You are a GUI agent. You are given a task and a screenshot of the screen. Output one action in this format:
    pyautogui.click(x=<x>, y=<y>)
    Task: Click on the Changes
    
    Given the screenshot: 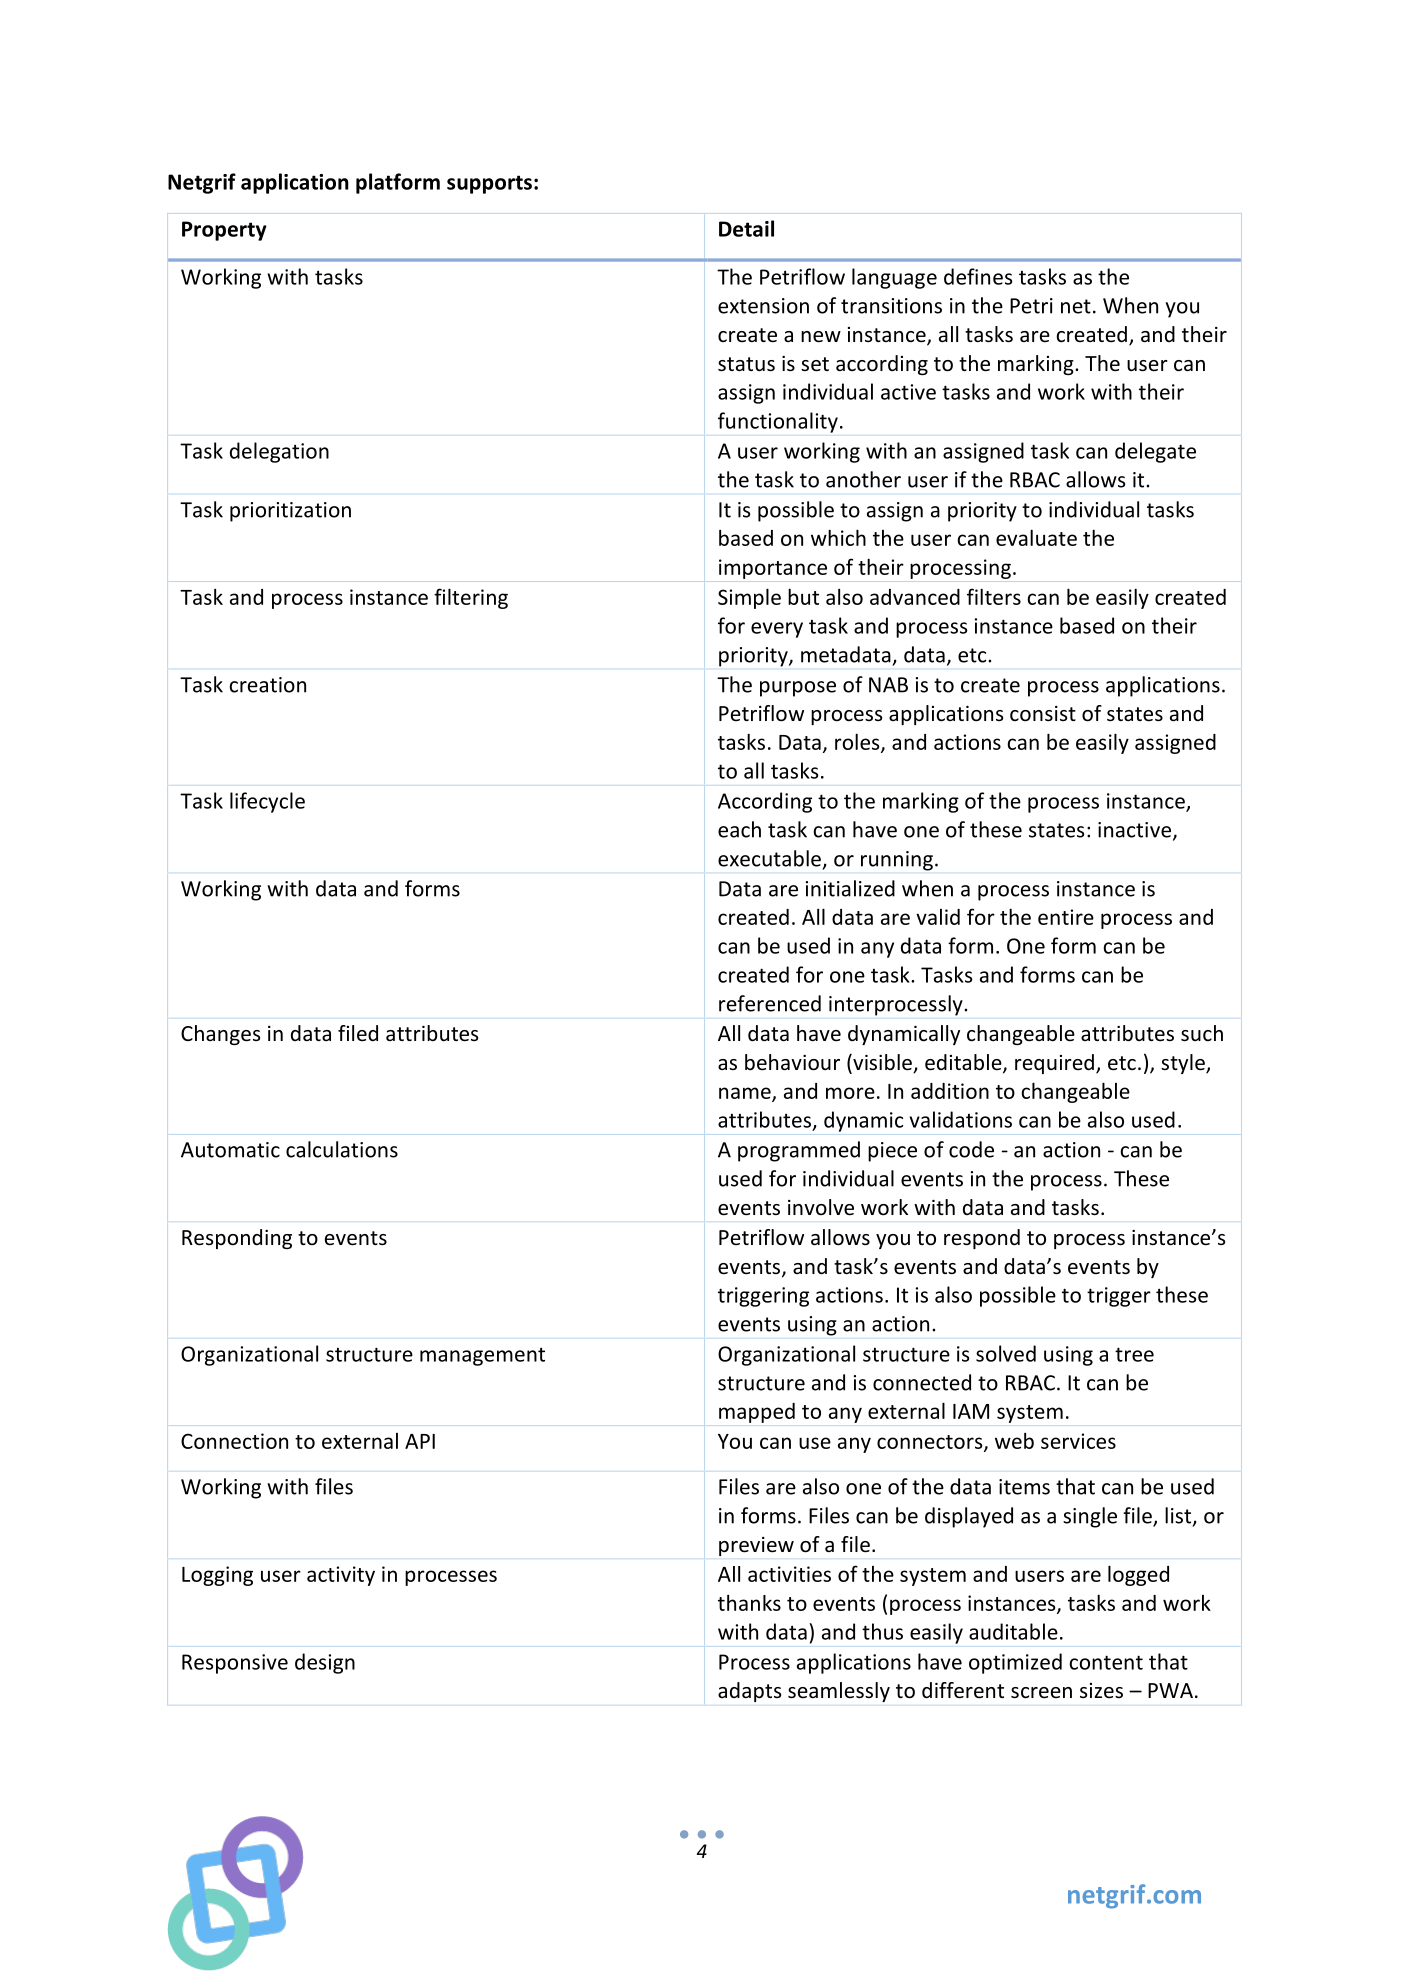 What is the action you would take?
    pyautogui.click(x=220, y=1035)
